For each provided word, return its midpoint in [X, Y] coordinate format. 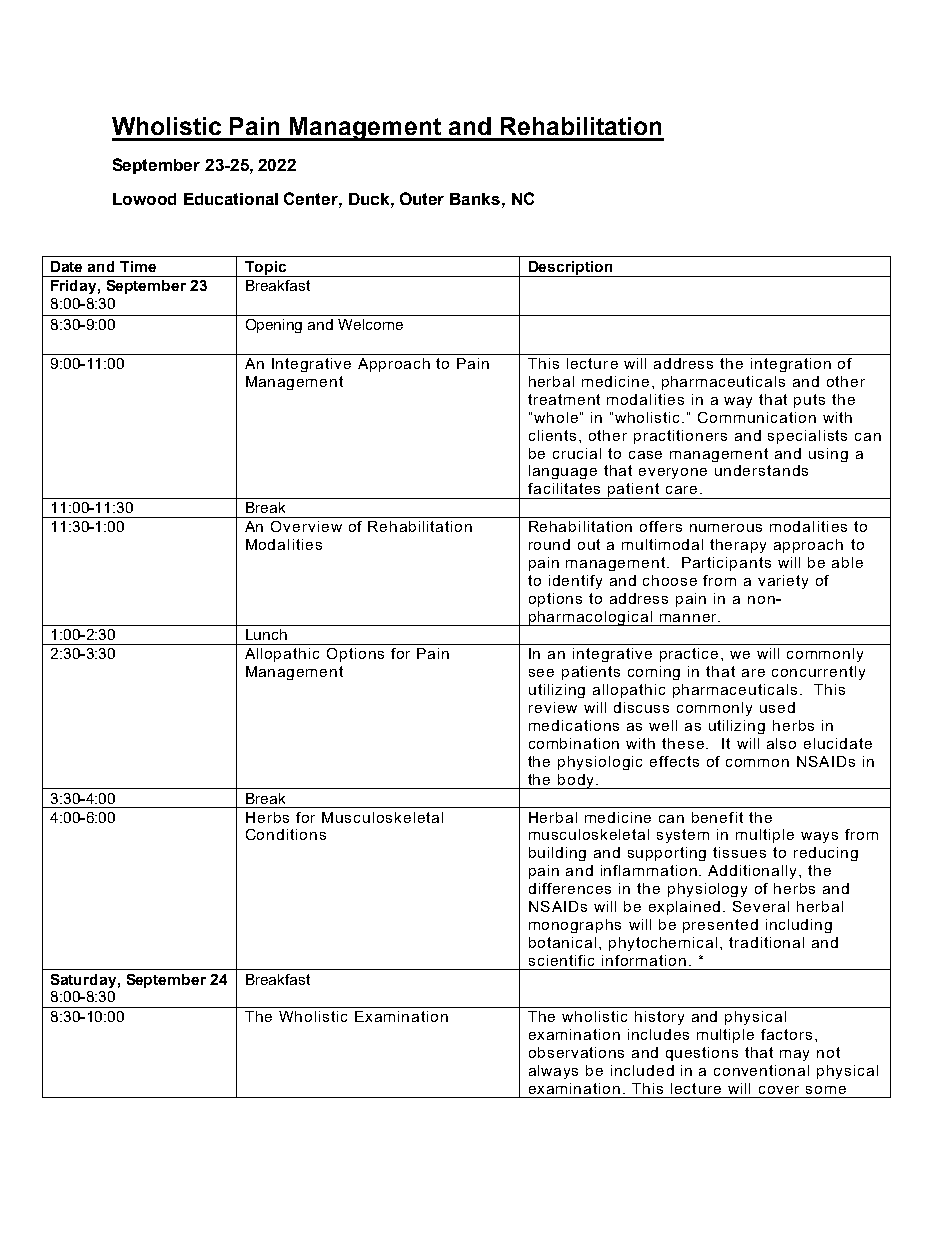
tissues [739, 852]
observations [576, 1052]
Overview [306, 526]
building [557, 854]
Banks [475, 199]
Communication [757, 417]
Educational [231, 199]
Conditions [286, 834]
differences [570, 888]
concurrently [818, 673]
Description [571, 269]
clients [552, 435]
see [541, 673]
